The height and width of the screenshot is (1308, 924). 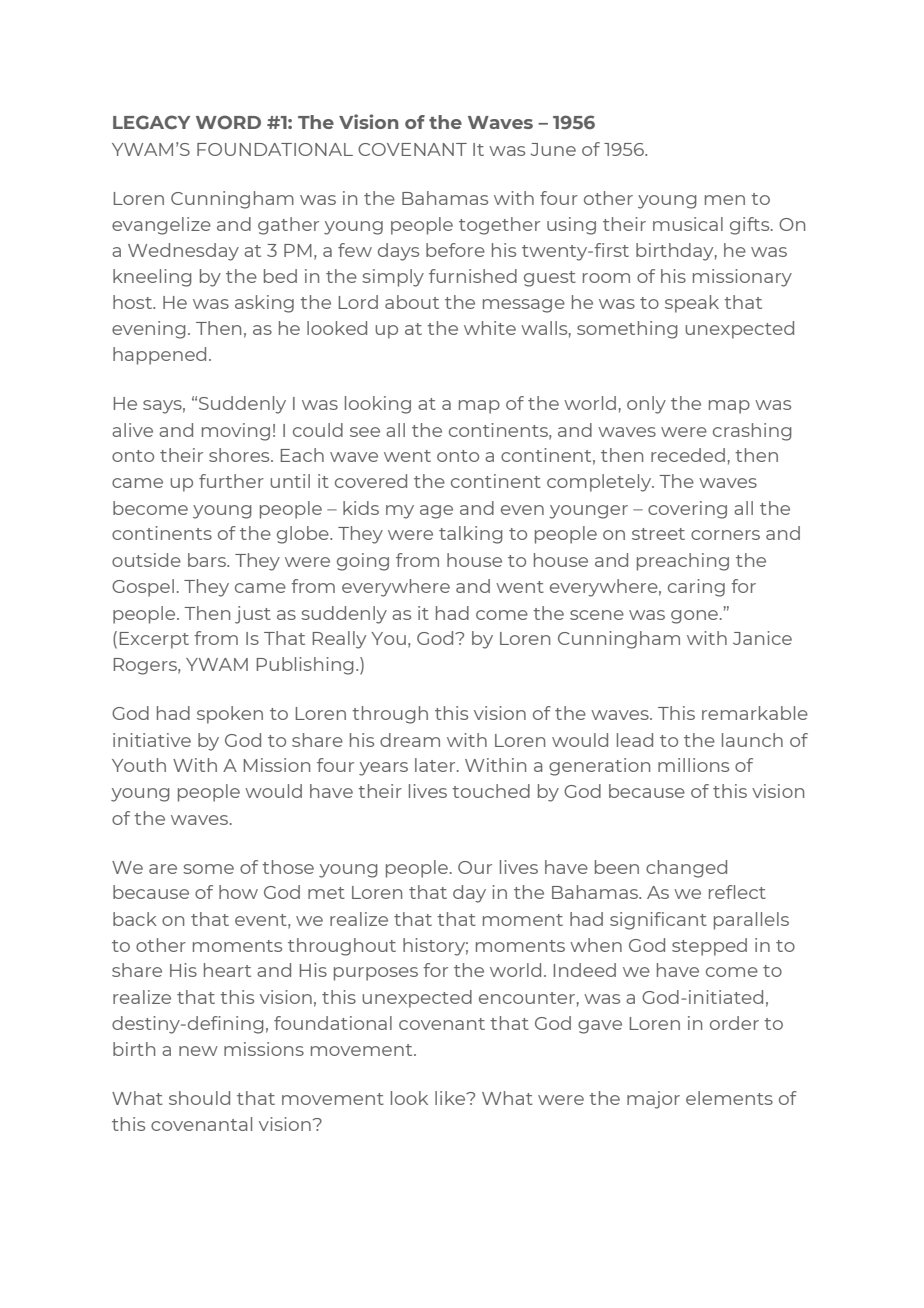 I want to click on June, so click(x=553, y=149).
